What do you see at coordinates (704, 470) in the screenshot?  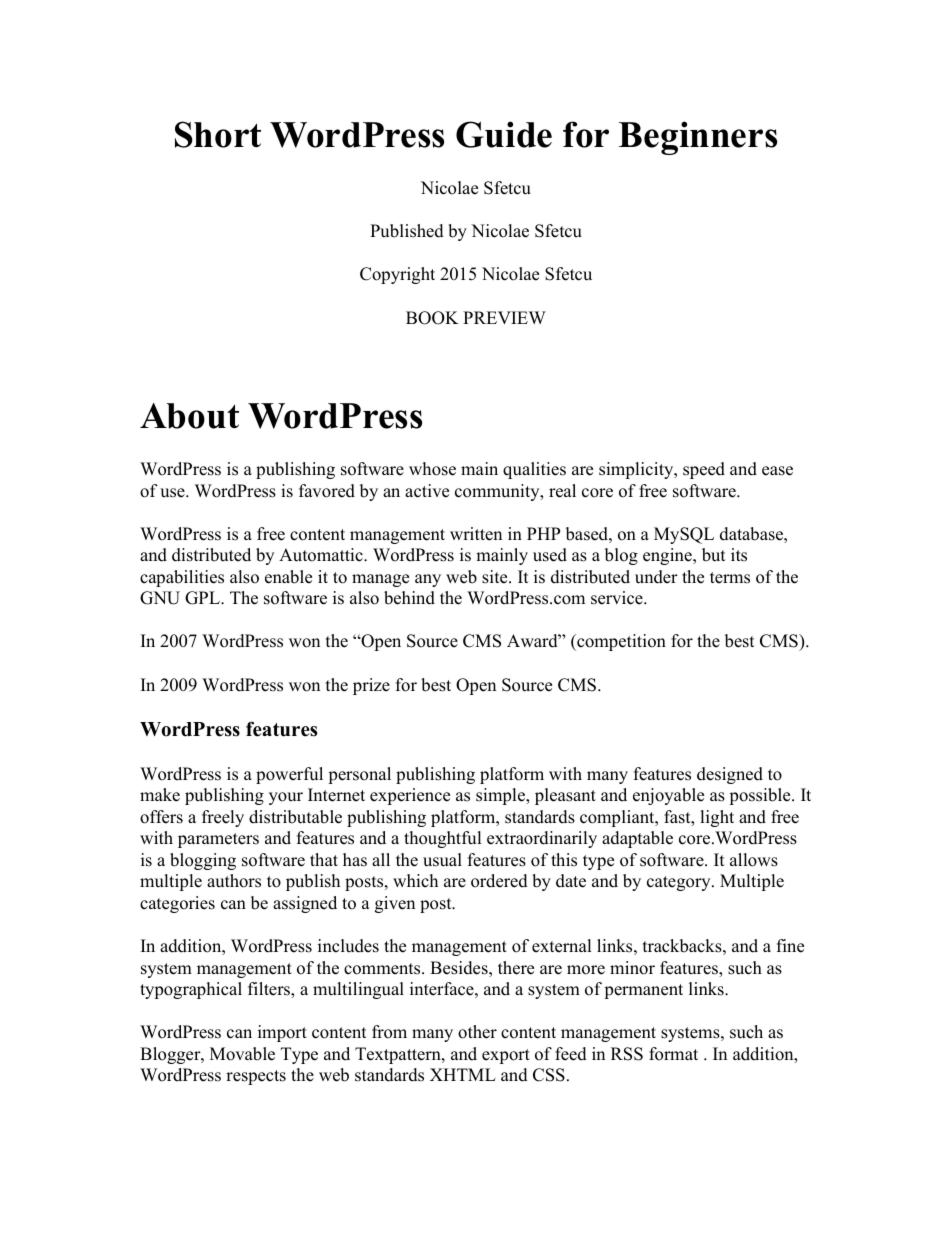 I see `speed` at bounding box center [704, 470].
